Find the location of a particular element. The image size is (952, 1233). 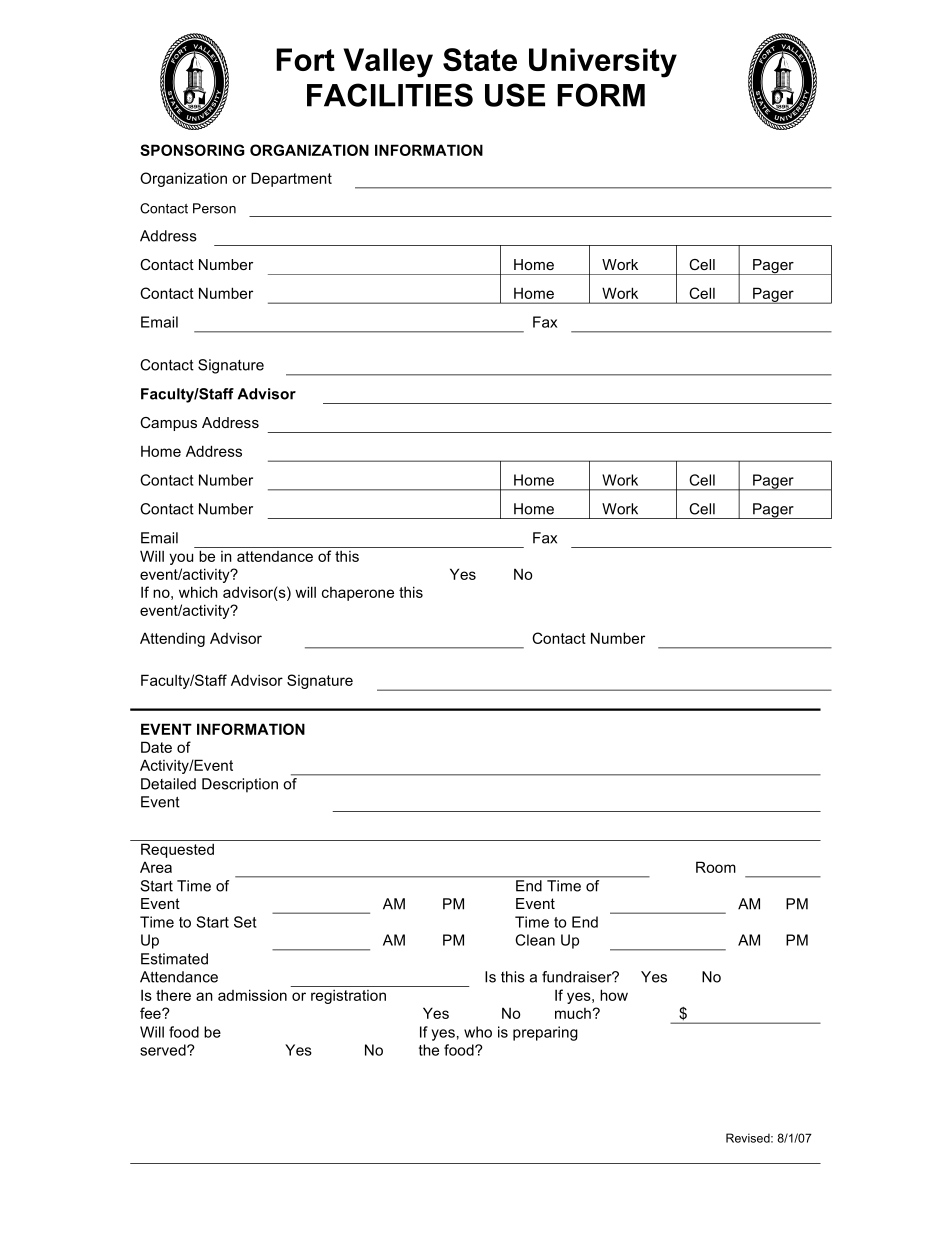

Room is located at coordinates (716, 867).
